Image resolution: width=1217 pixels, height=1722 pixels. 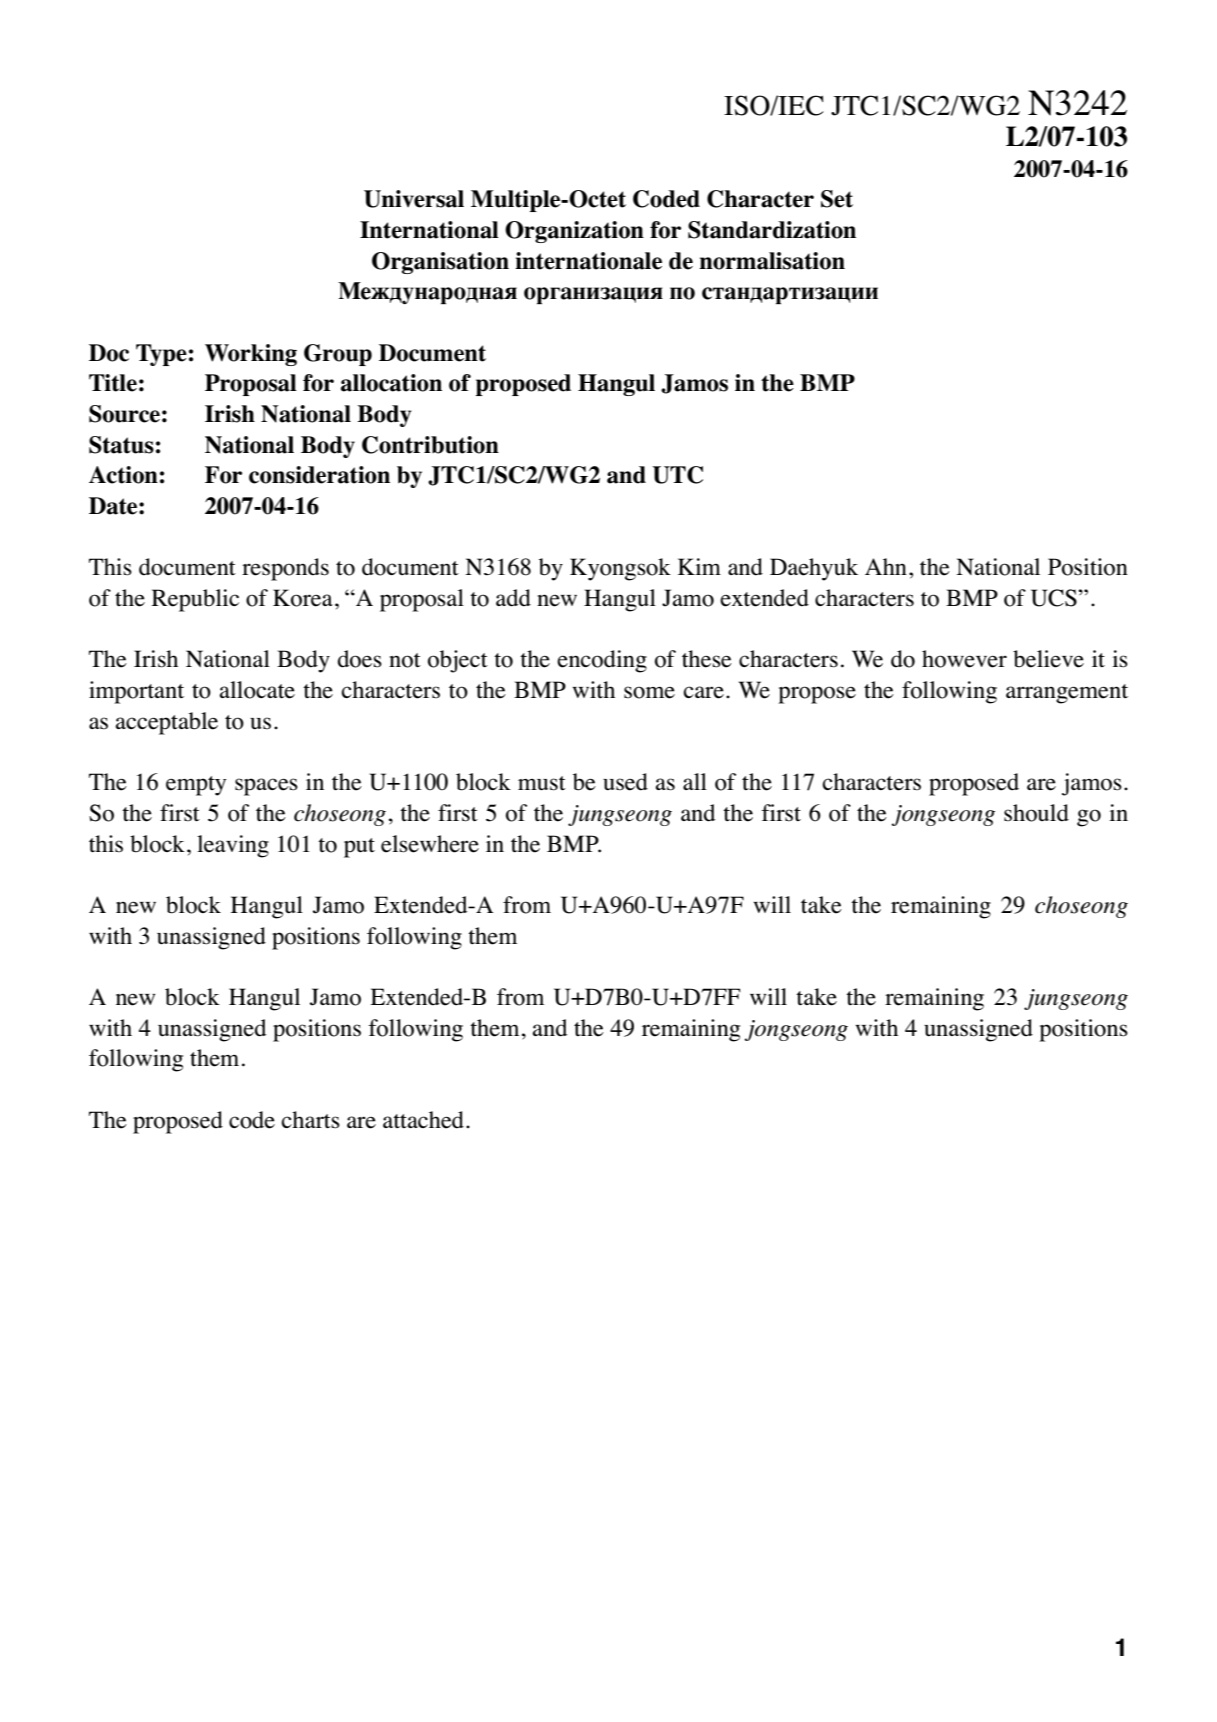 What do you see at coordinates (602, 661) in the screenshot?
I see `encoding` at bounding box center [602, 661].
